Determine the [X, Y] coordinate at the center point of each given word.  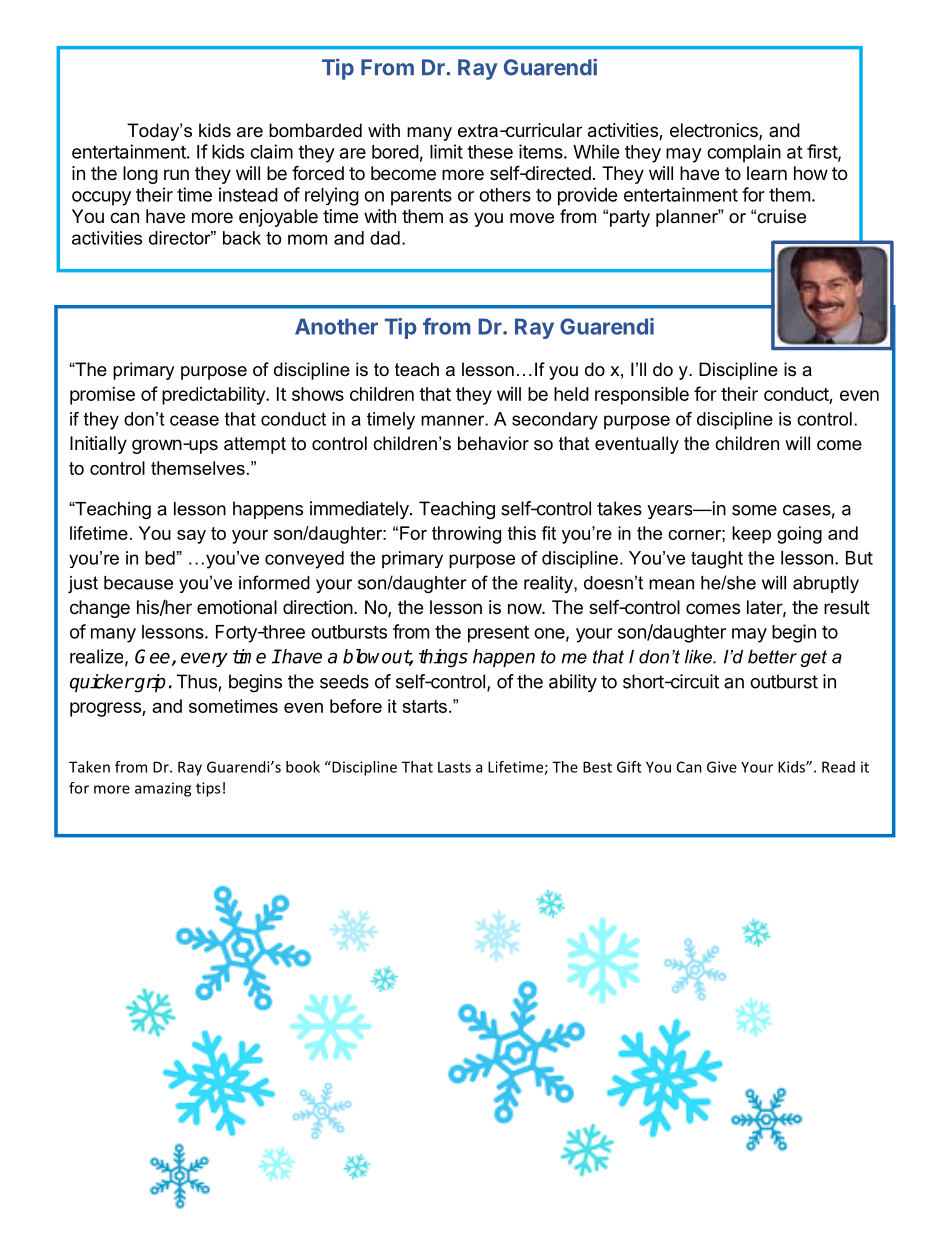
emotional [237, 607]
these [490, 152]
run [176, 174]
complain [744, 153]
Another [336, 326]
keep [751, 535]
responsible [642, 396]
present [498, 634]
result [847, 607]
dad [385, 238]
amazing [163, 789]
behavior [493, 443]
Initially [98, 445]
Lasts [454, 767]
